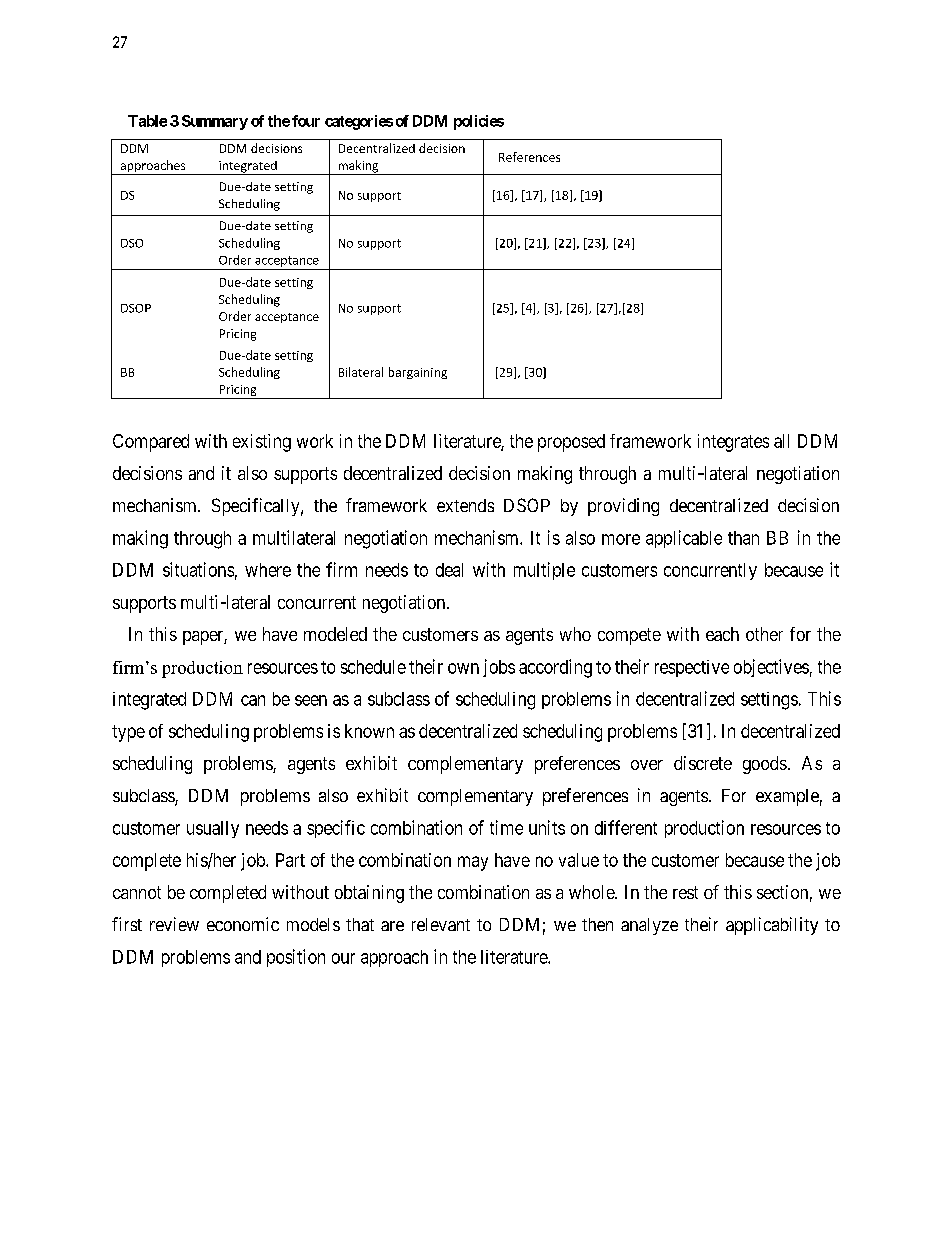  What do you see at coordinates (311, 700) in the page?
I see `seen` at bounding box center [311, 700].
